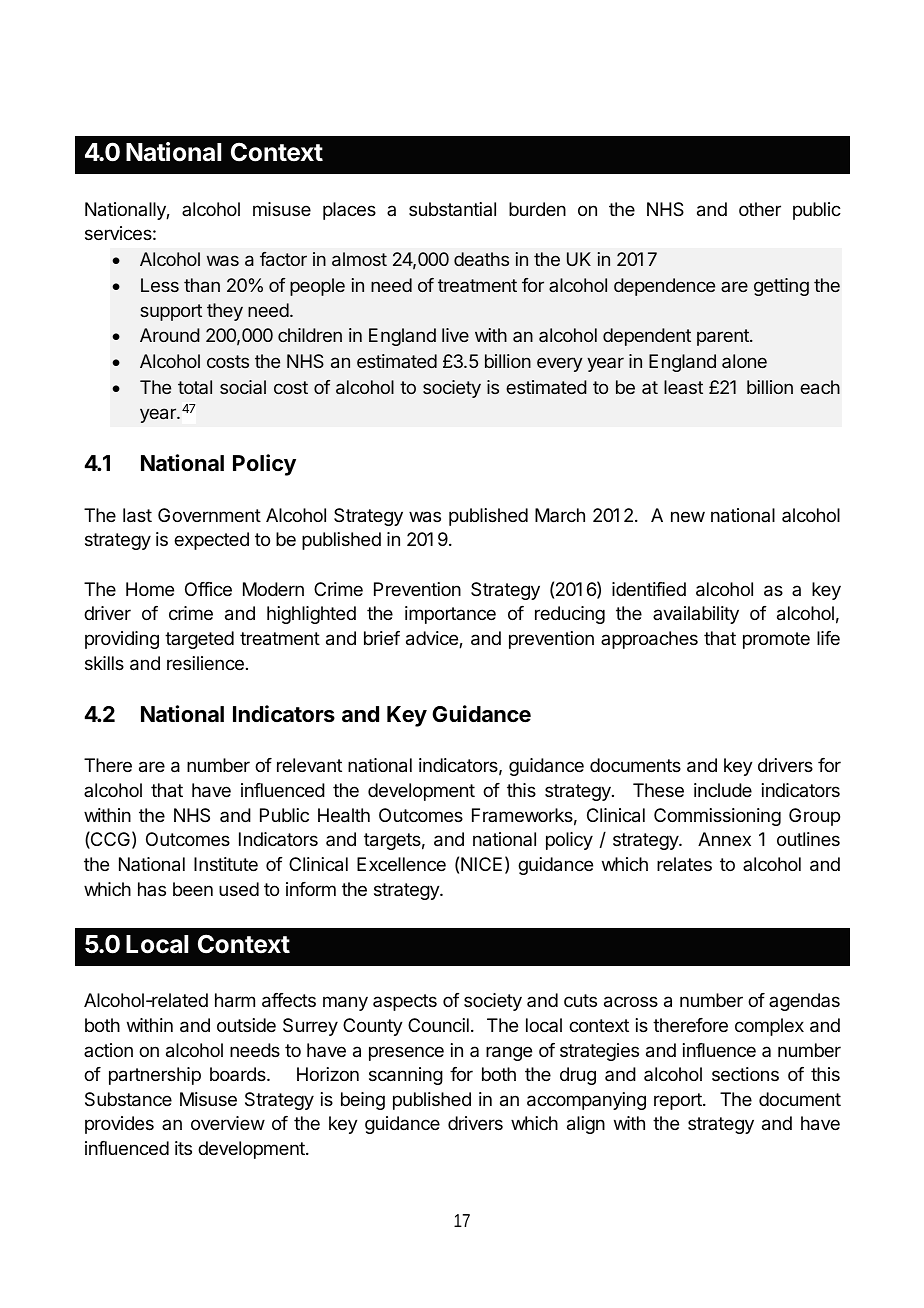 This document has width=924, height=1308. Describe the element at coordinates (228, 1123) in the document. I see `overview` at that location.
